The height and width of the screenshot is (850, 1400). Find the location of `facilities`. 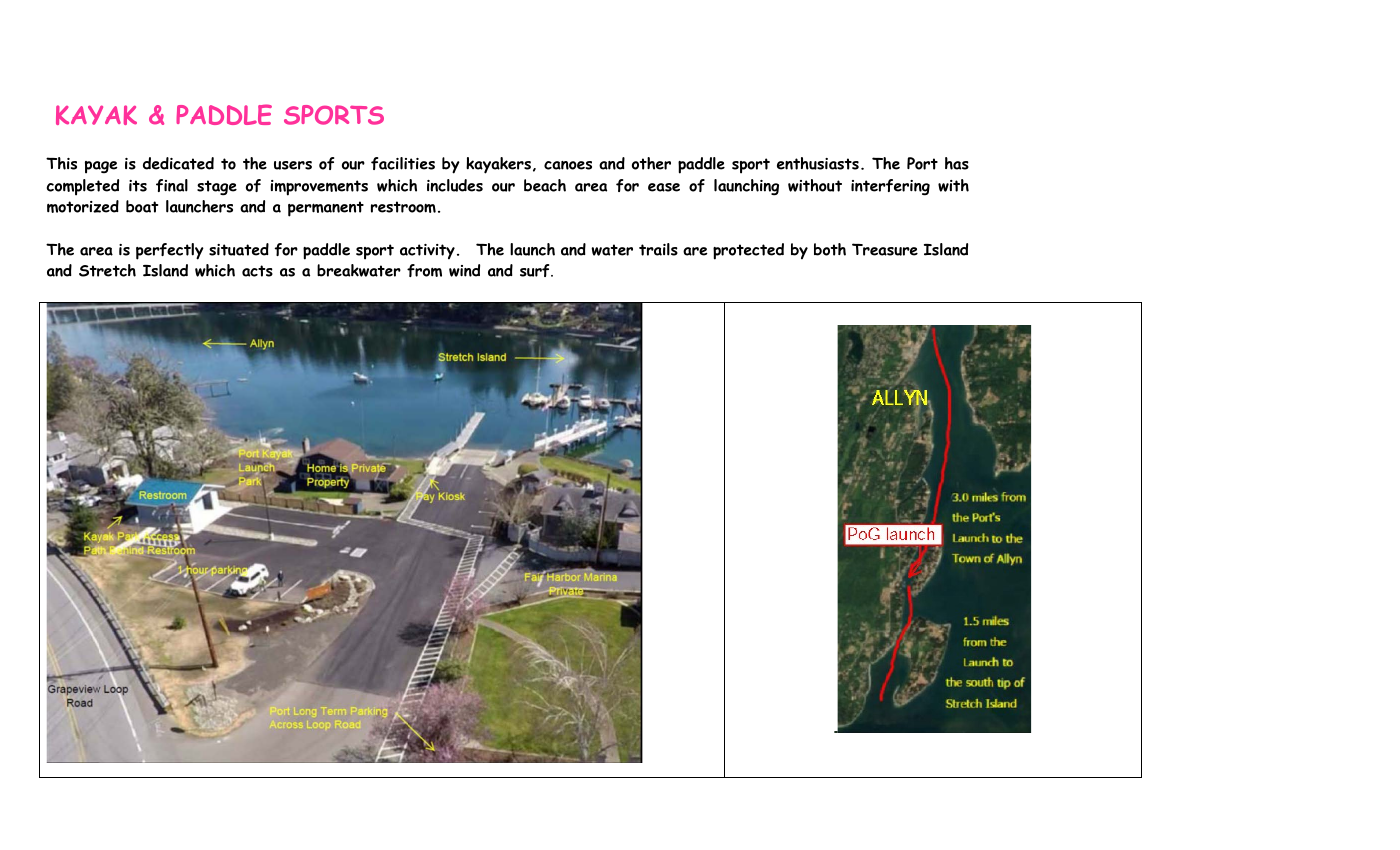

facilities is located at coordinates (403, 163).
